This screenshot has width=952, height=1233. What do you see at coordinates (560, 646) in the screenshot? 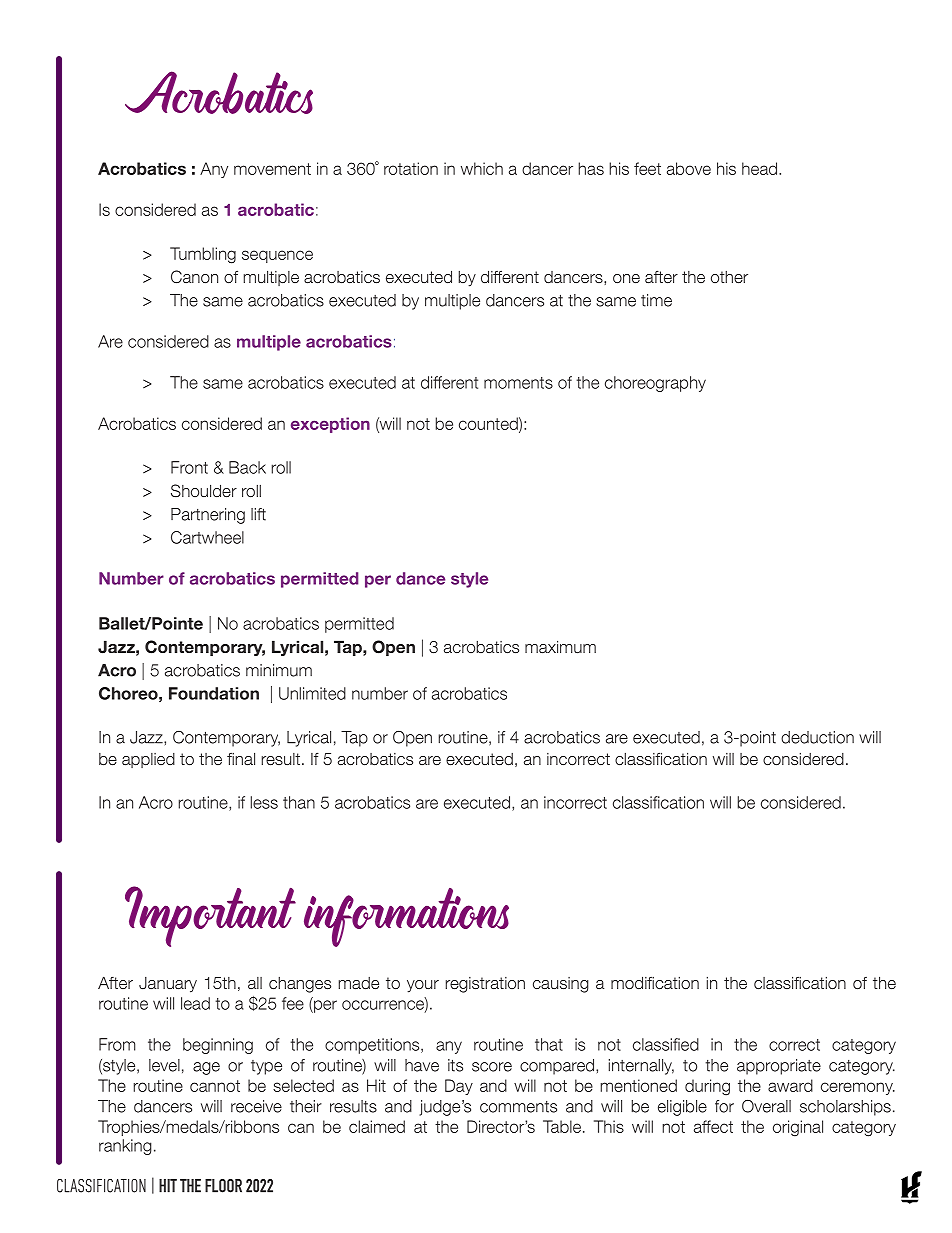
I see `maximum` at bounding box center [560, 646].
